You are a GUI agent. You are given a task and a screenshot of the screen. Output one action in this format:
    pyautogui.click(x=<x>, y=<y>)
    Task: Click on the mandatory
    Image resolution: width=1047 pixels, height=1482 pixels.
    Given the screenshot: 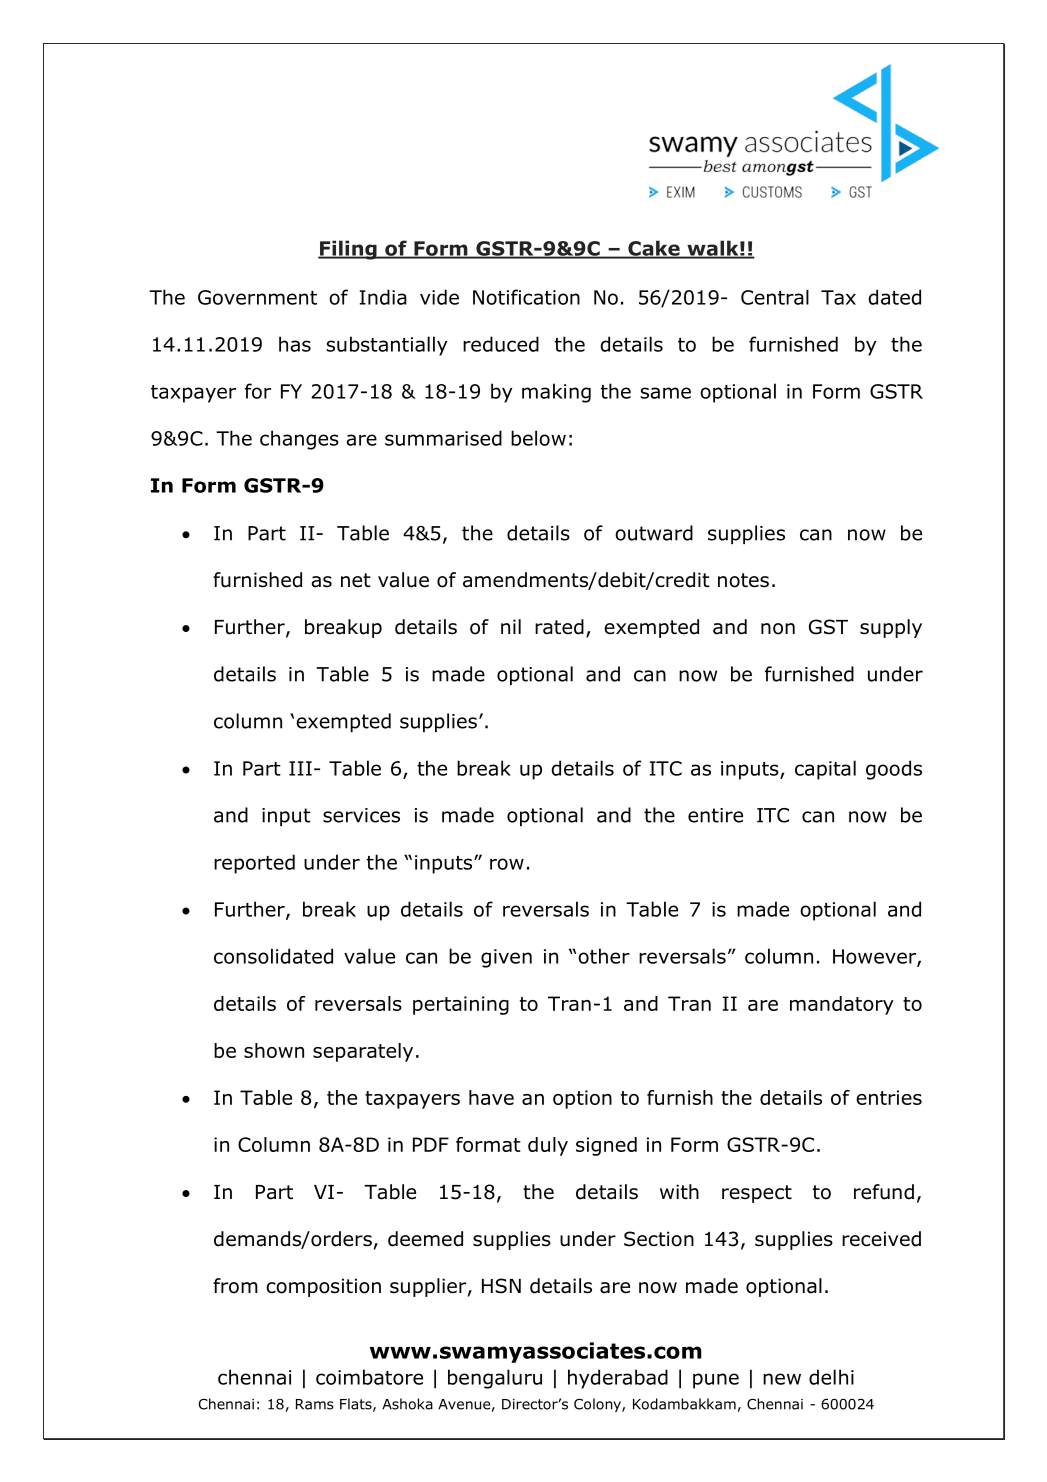 What is the action you would take?
    pyautogui.click(x=842, y=1005)
